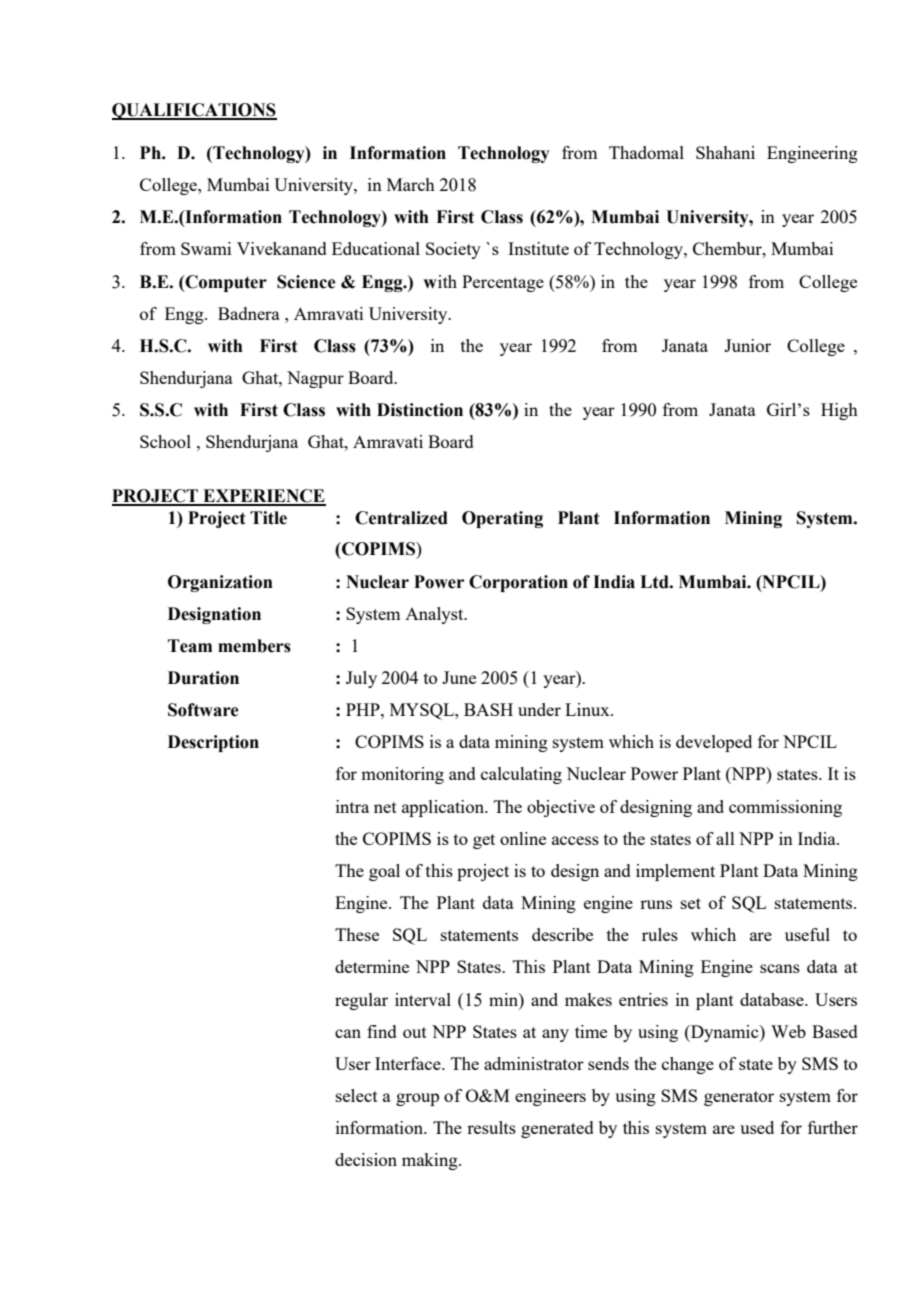 Image resolution: width=924 pixels, height=1307 pixels. What do you see at coordinates (411, 184) in the page?
I see `March` at bounding box center [411, 184].
